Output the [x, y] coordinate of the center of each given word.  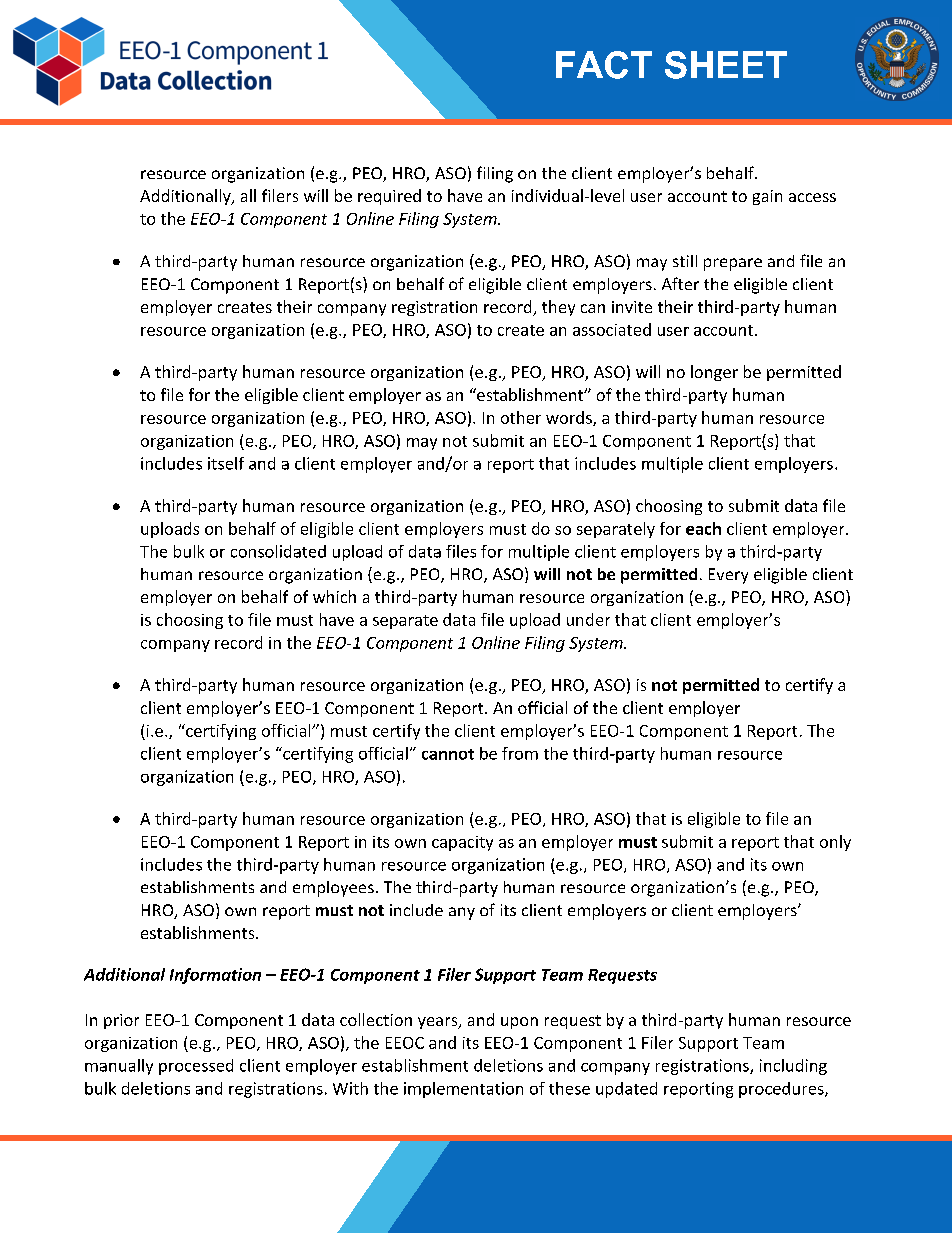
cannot [448, 754]
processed [196, 1067]
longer [714, 373]
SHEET [726, 65]
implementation [463, 1090]
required [389, 197]
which [334, 596]
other [521, 417]
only [835, 843]
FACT [604, 65]
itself [226, 463]
